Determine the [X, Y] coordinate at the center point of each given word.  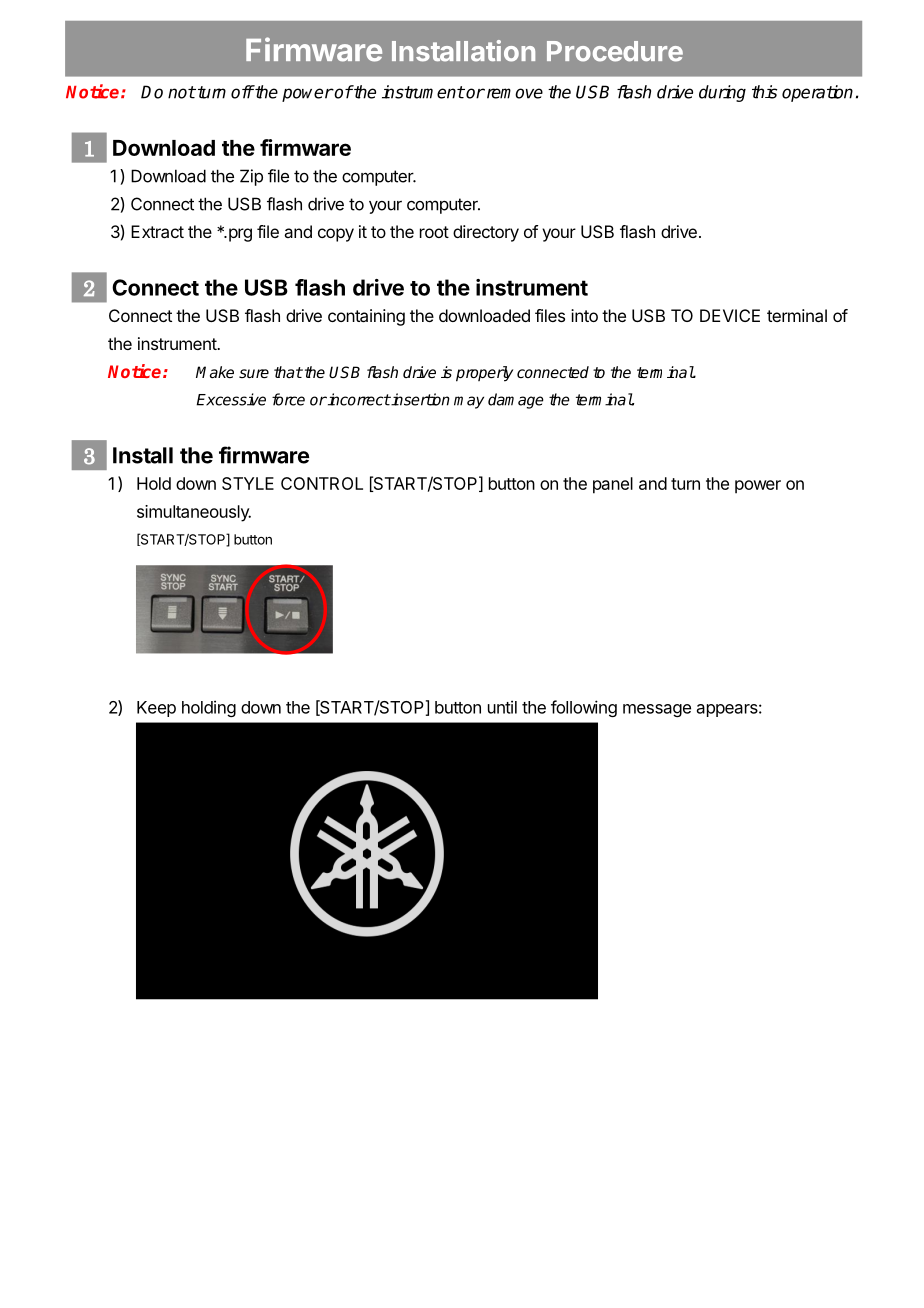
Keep [156, 709]
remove [513, 93]
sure [254, 373]
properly [484, 374]
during [722, 93]
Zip [251, 177]
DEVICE [730, 315]
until [502, 707]
